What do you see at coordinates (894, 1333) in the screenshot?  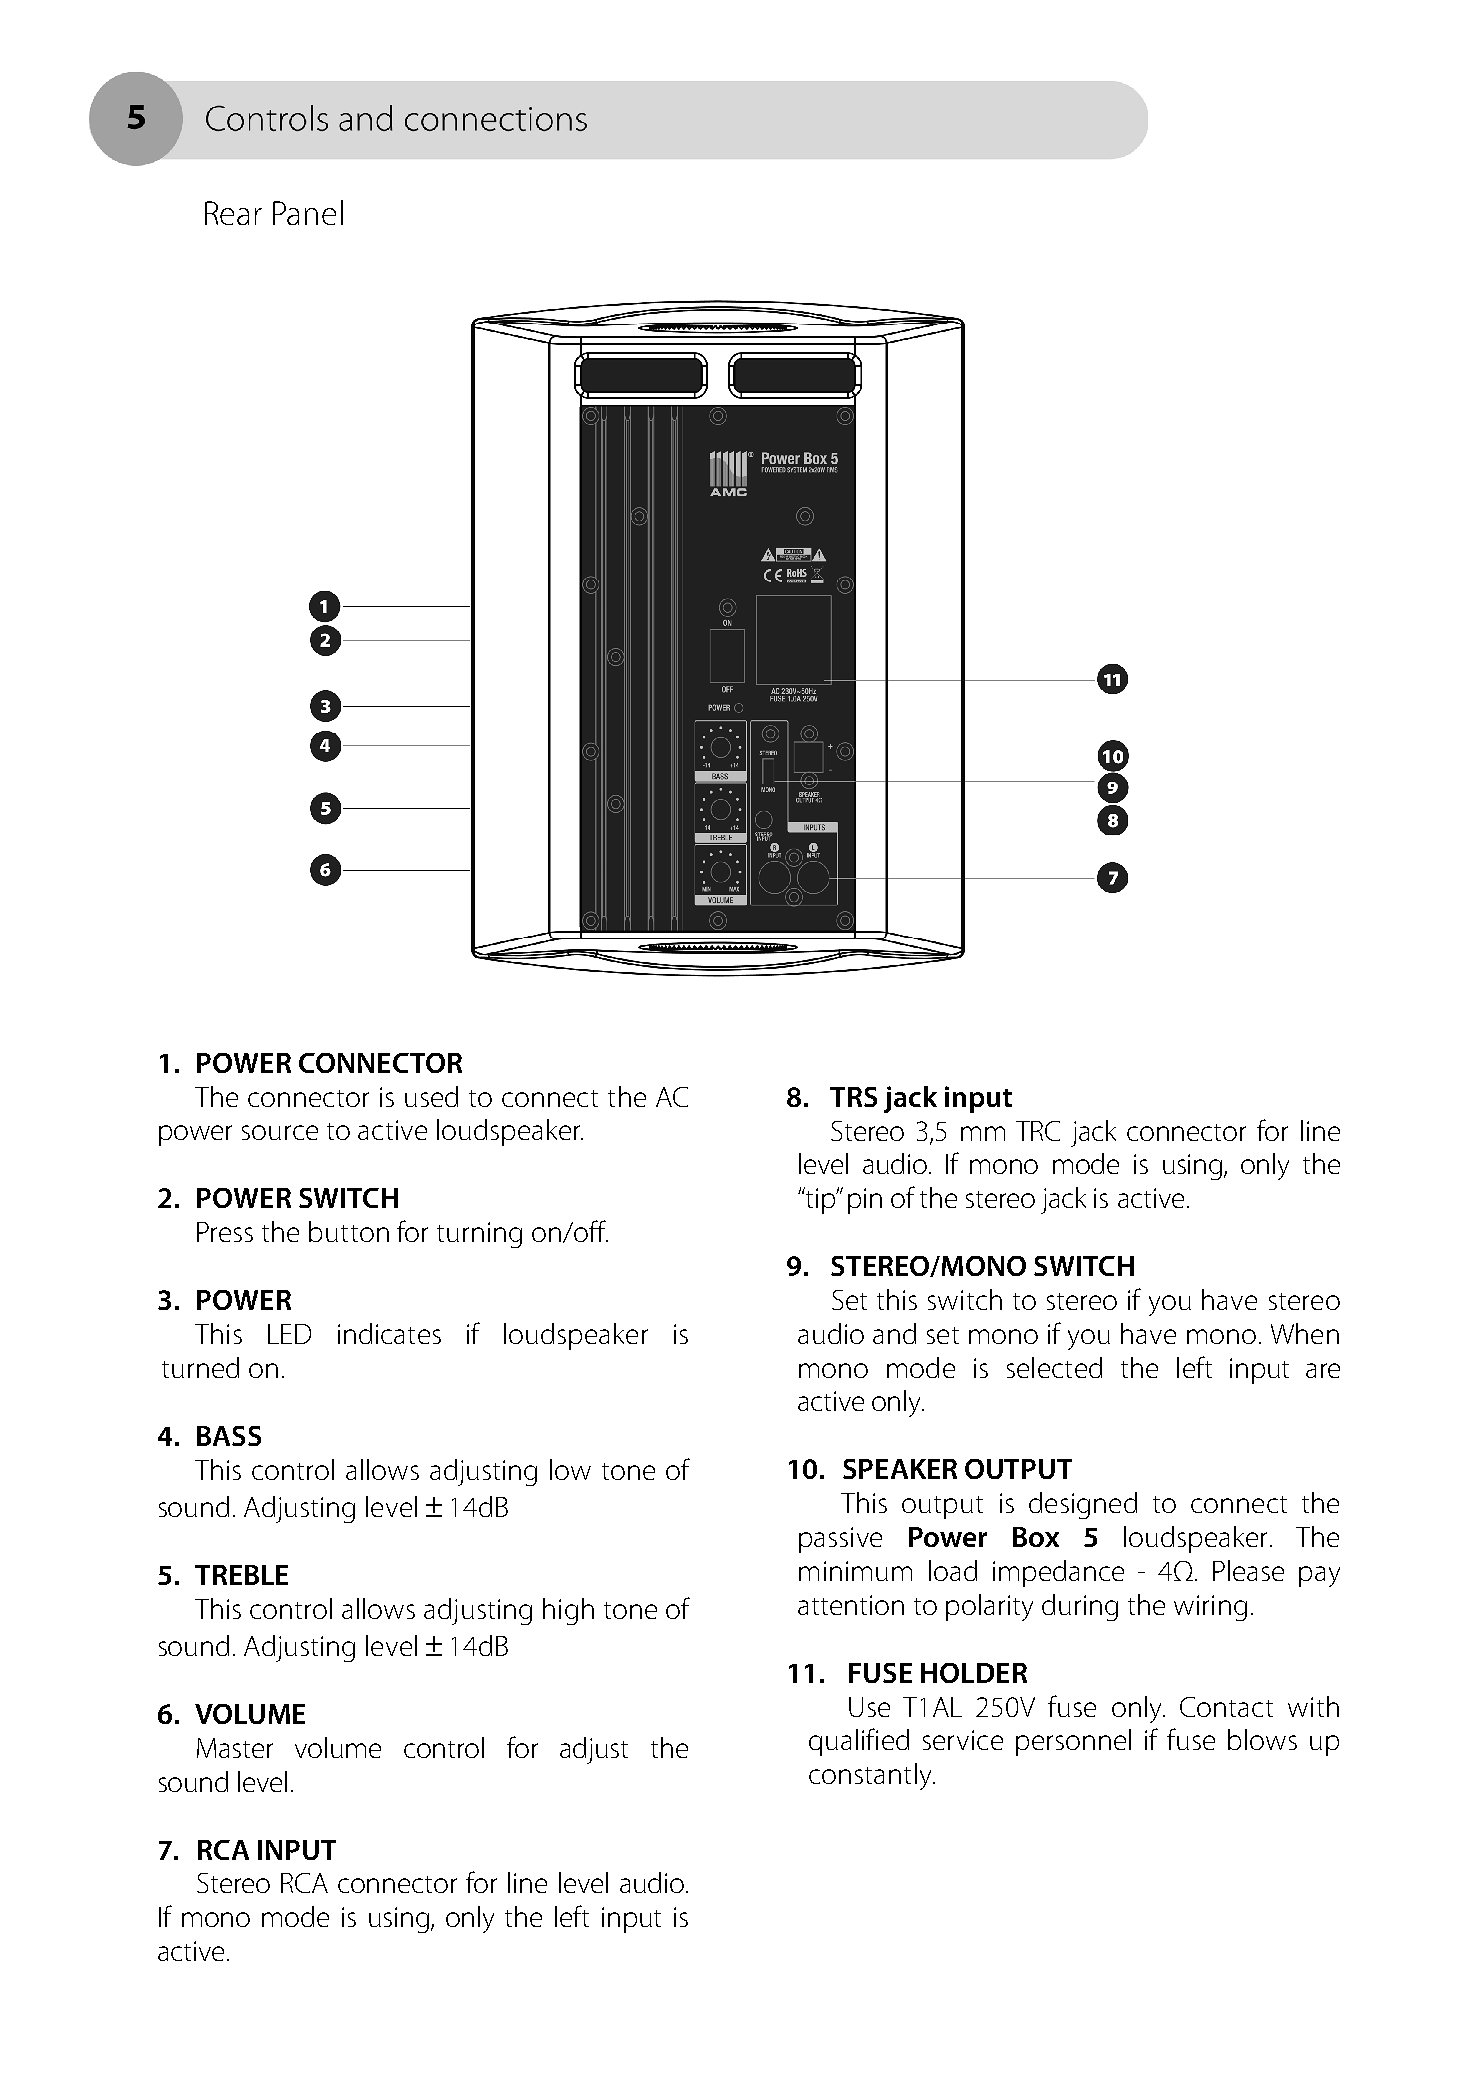 I see `and` at bounding box center [894, 1333].
